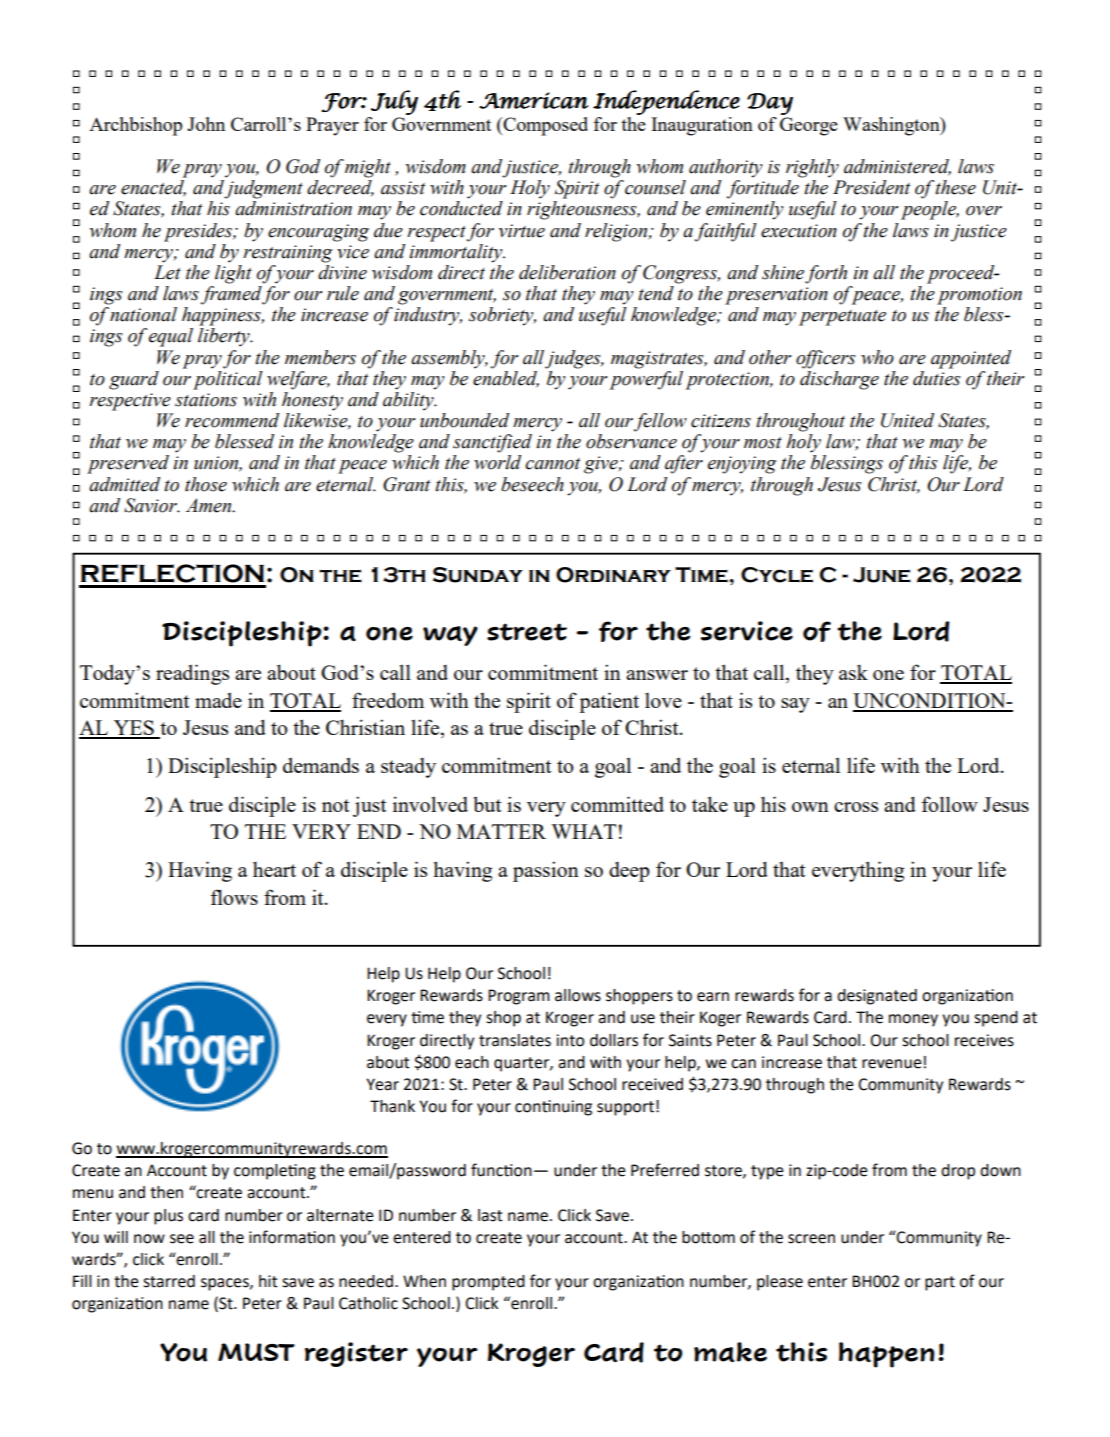  What do you see at coordinates (218, 700) in the document?
I see `made` at bounding box center [218, 700].
